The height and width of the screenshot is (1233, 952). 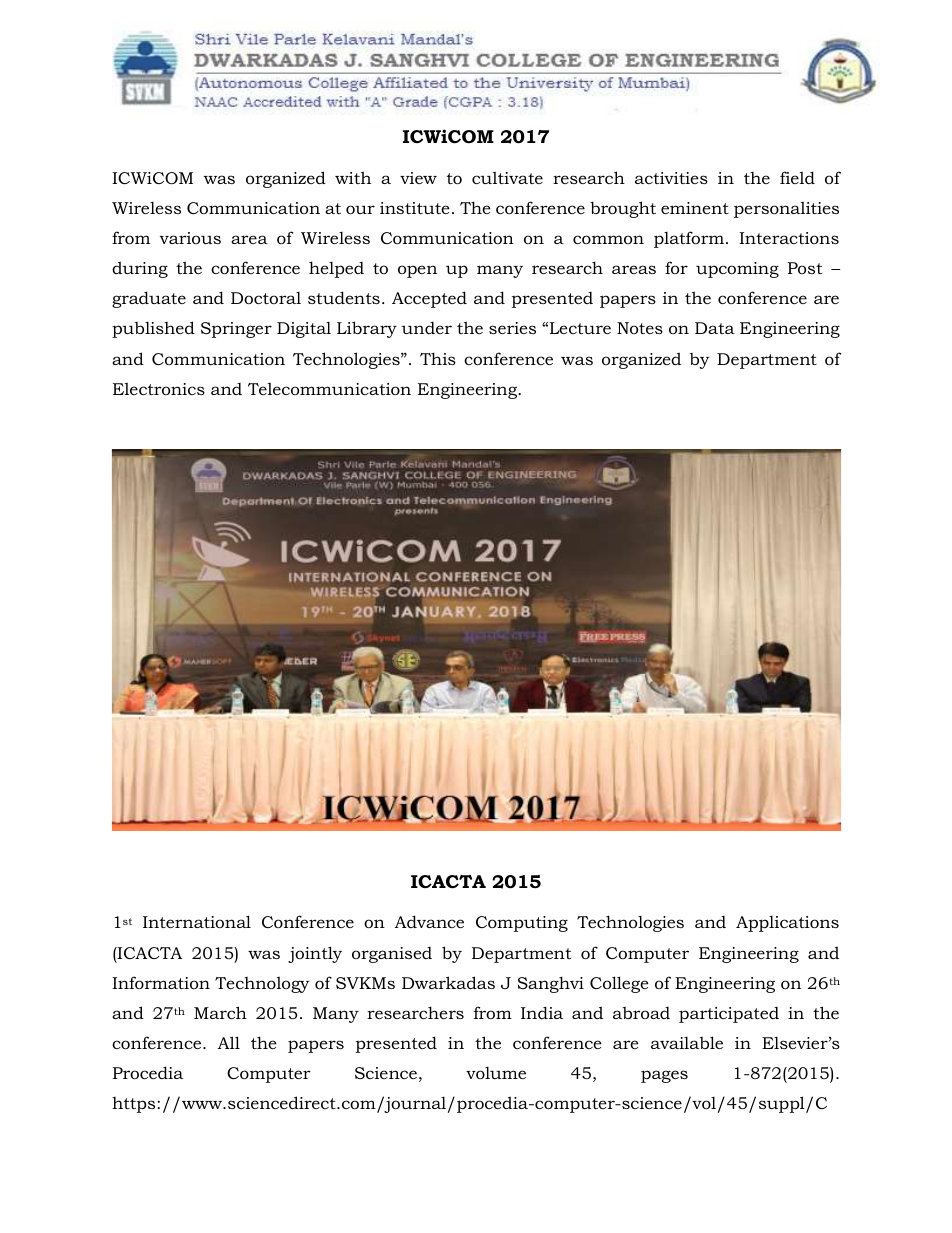 I want to click on Applications, so click(x=787, y=924).
